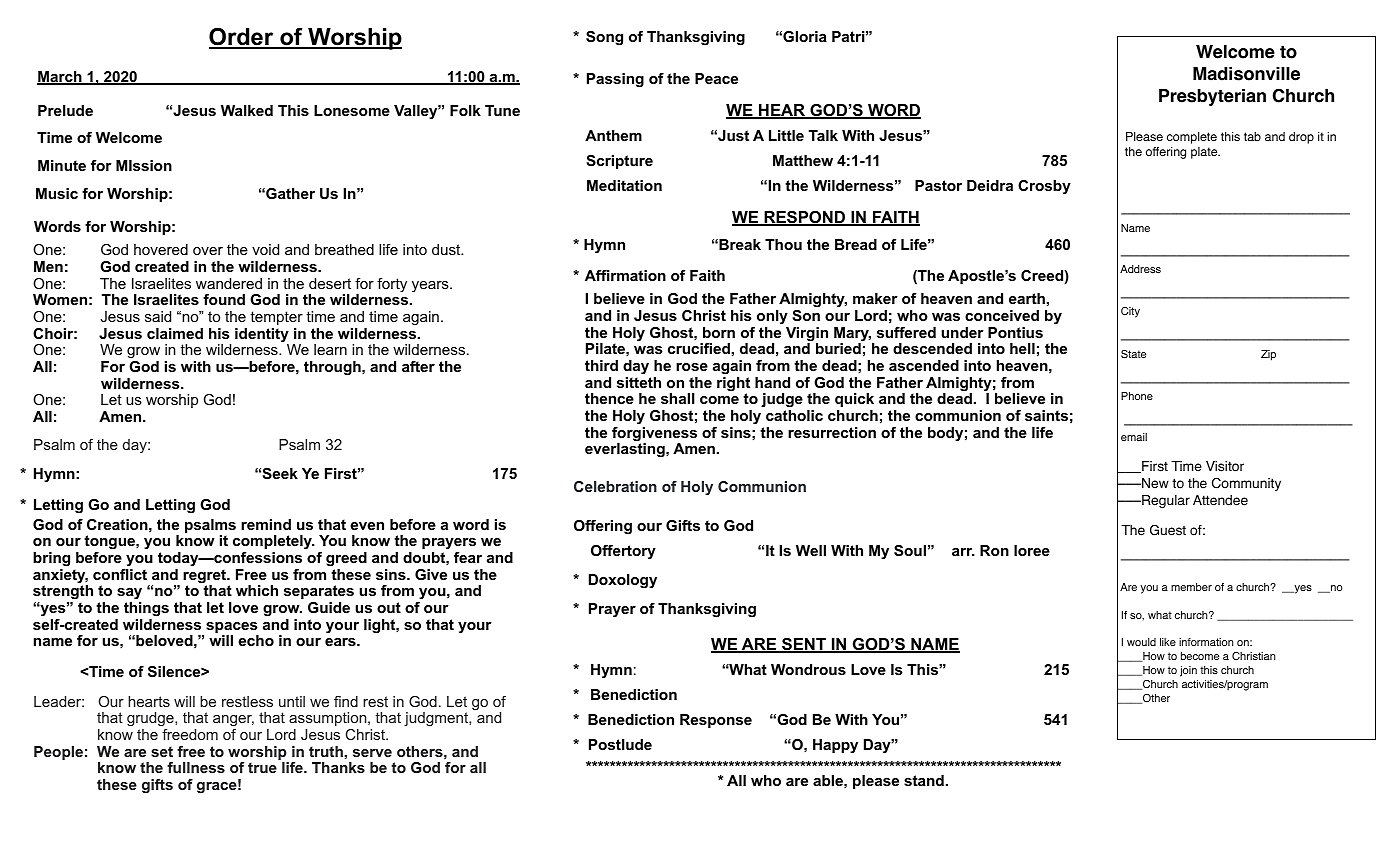  Describe the element at coordinates (716, 721) in the document. I see `Response` at that location.
